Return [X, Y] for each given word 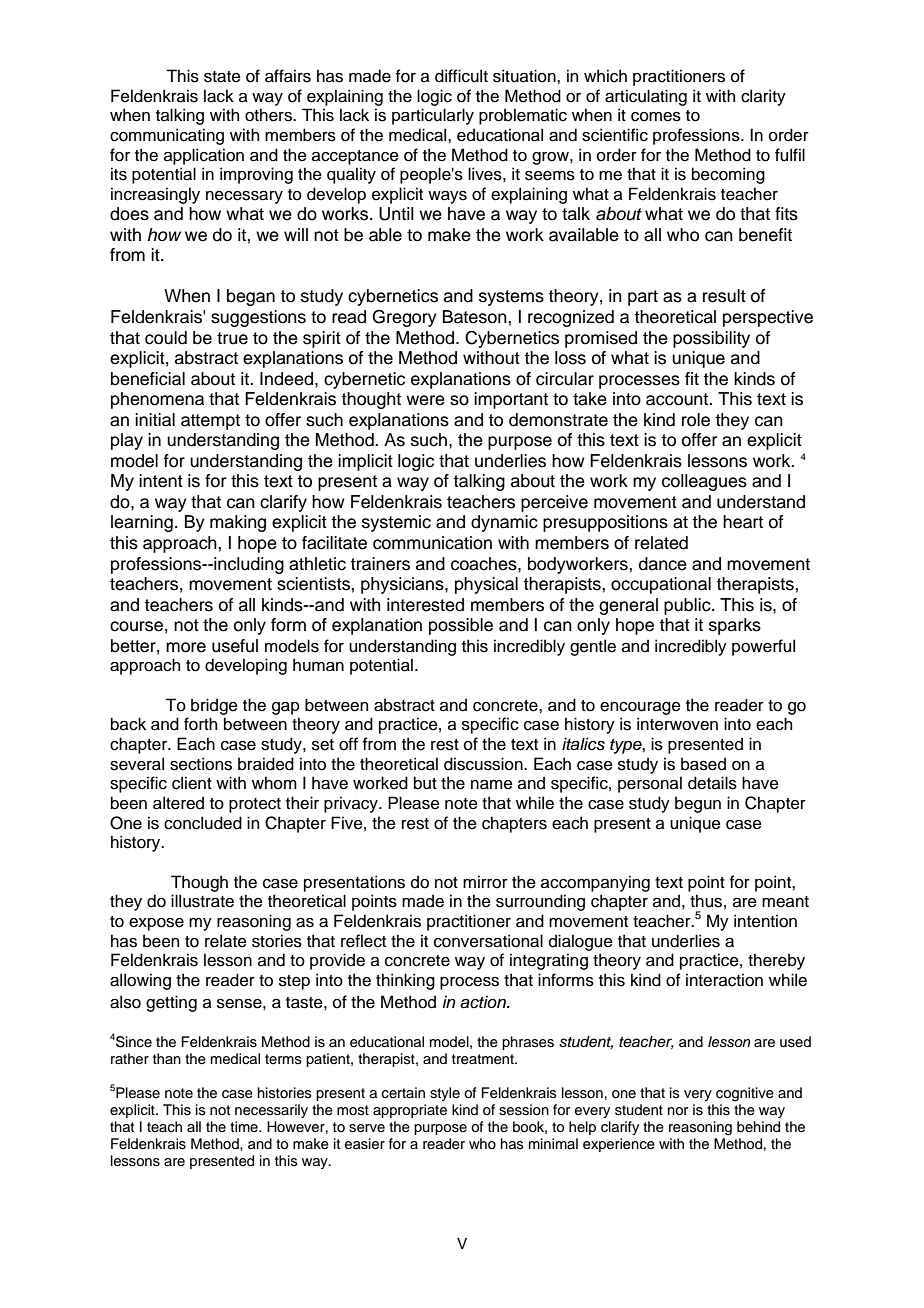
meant [785, 902]
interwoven [677, 724]
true [232, 338]
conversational [488, 941]
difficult [461, 76]
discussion [484, 764]
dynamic [504, 523]
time [245, 1126]
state [222, 77]
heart [743, 522]
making [238, 523]
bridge [214, 706]
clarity [763, 97]
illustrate [202, 901]
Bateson [476, 317]
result [724, 296]
